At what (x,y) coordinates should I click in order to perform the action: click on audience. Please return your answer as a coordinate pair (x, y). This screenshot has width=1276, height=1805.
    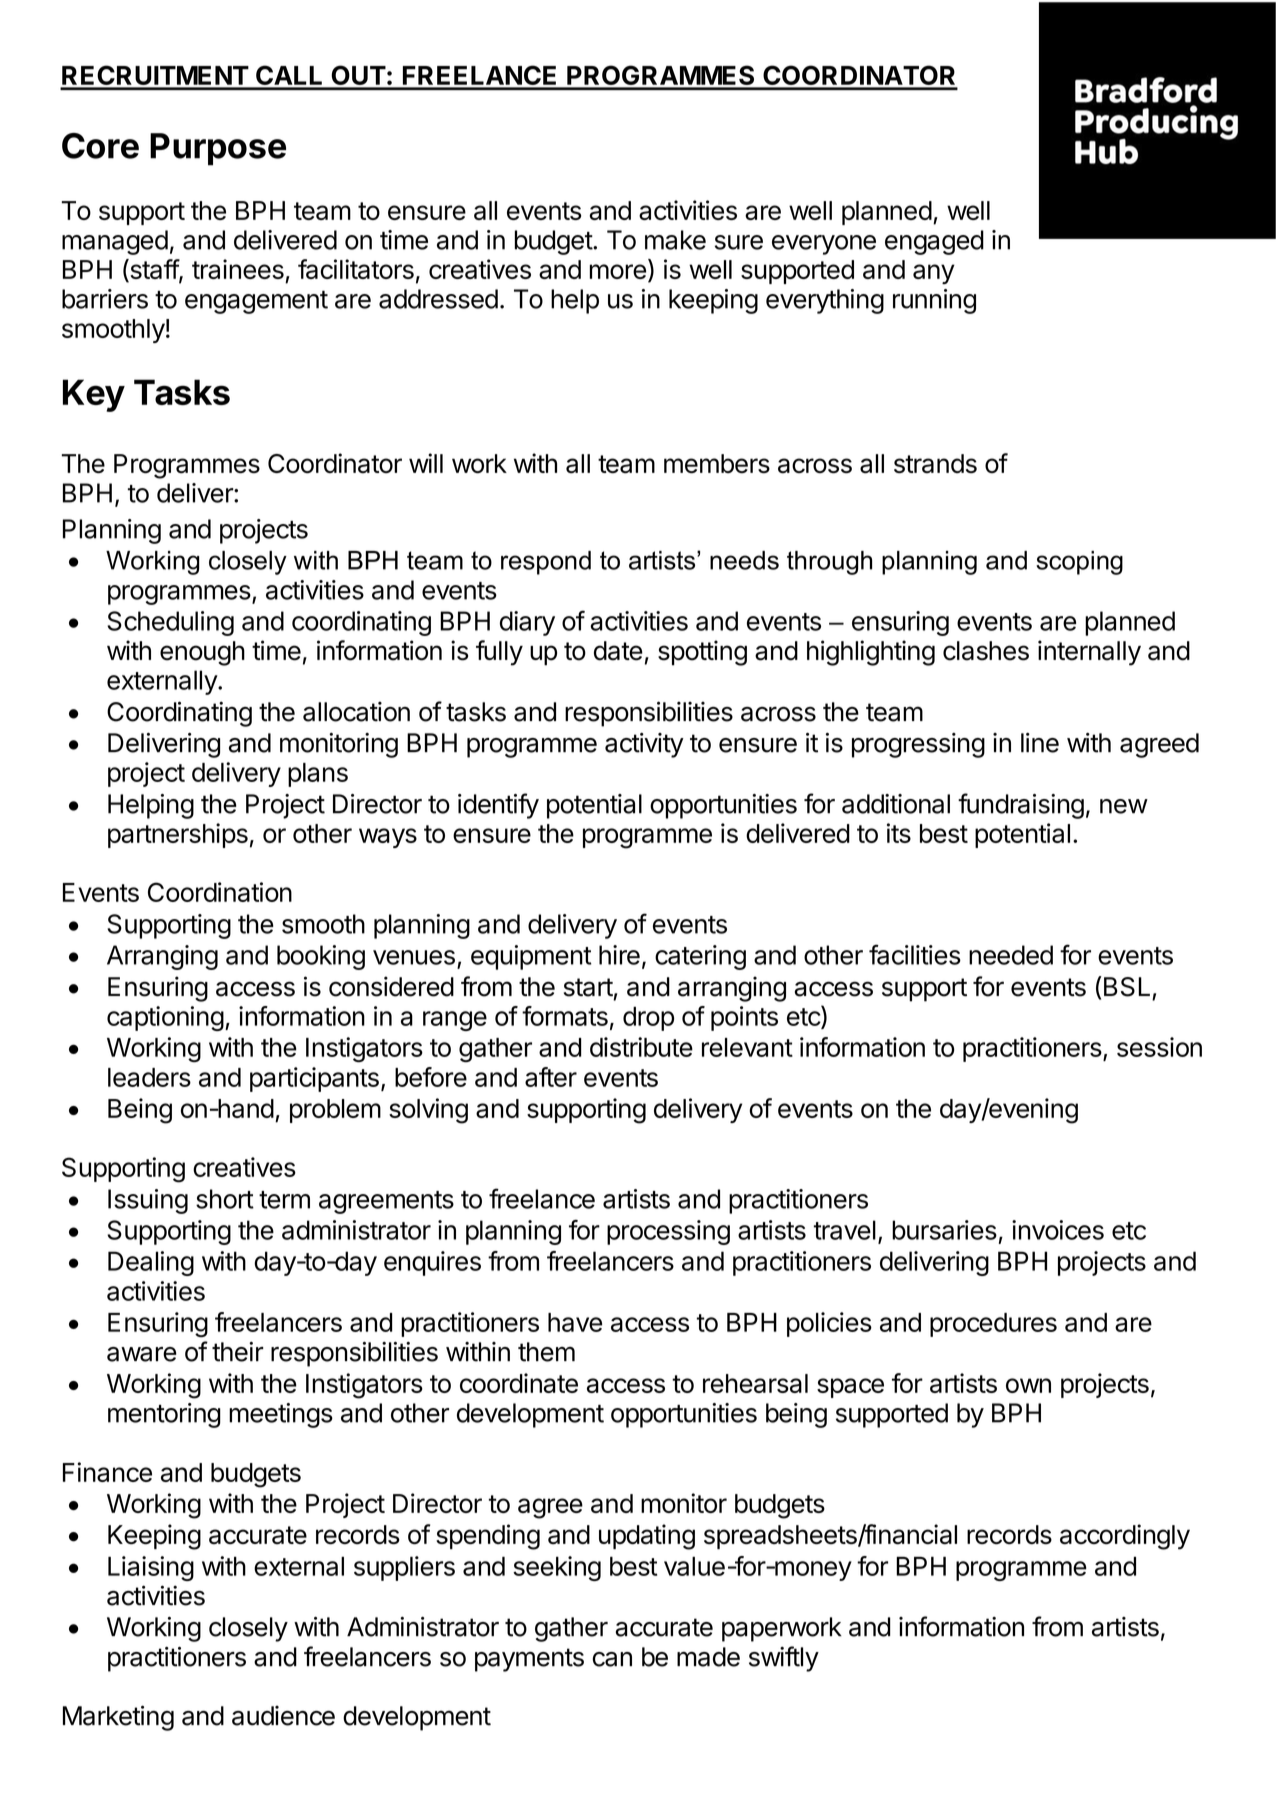
    Looking at the image, I should click on (283, 1716).
